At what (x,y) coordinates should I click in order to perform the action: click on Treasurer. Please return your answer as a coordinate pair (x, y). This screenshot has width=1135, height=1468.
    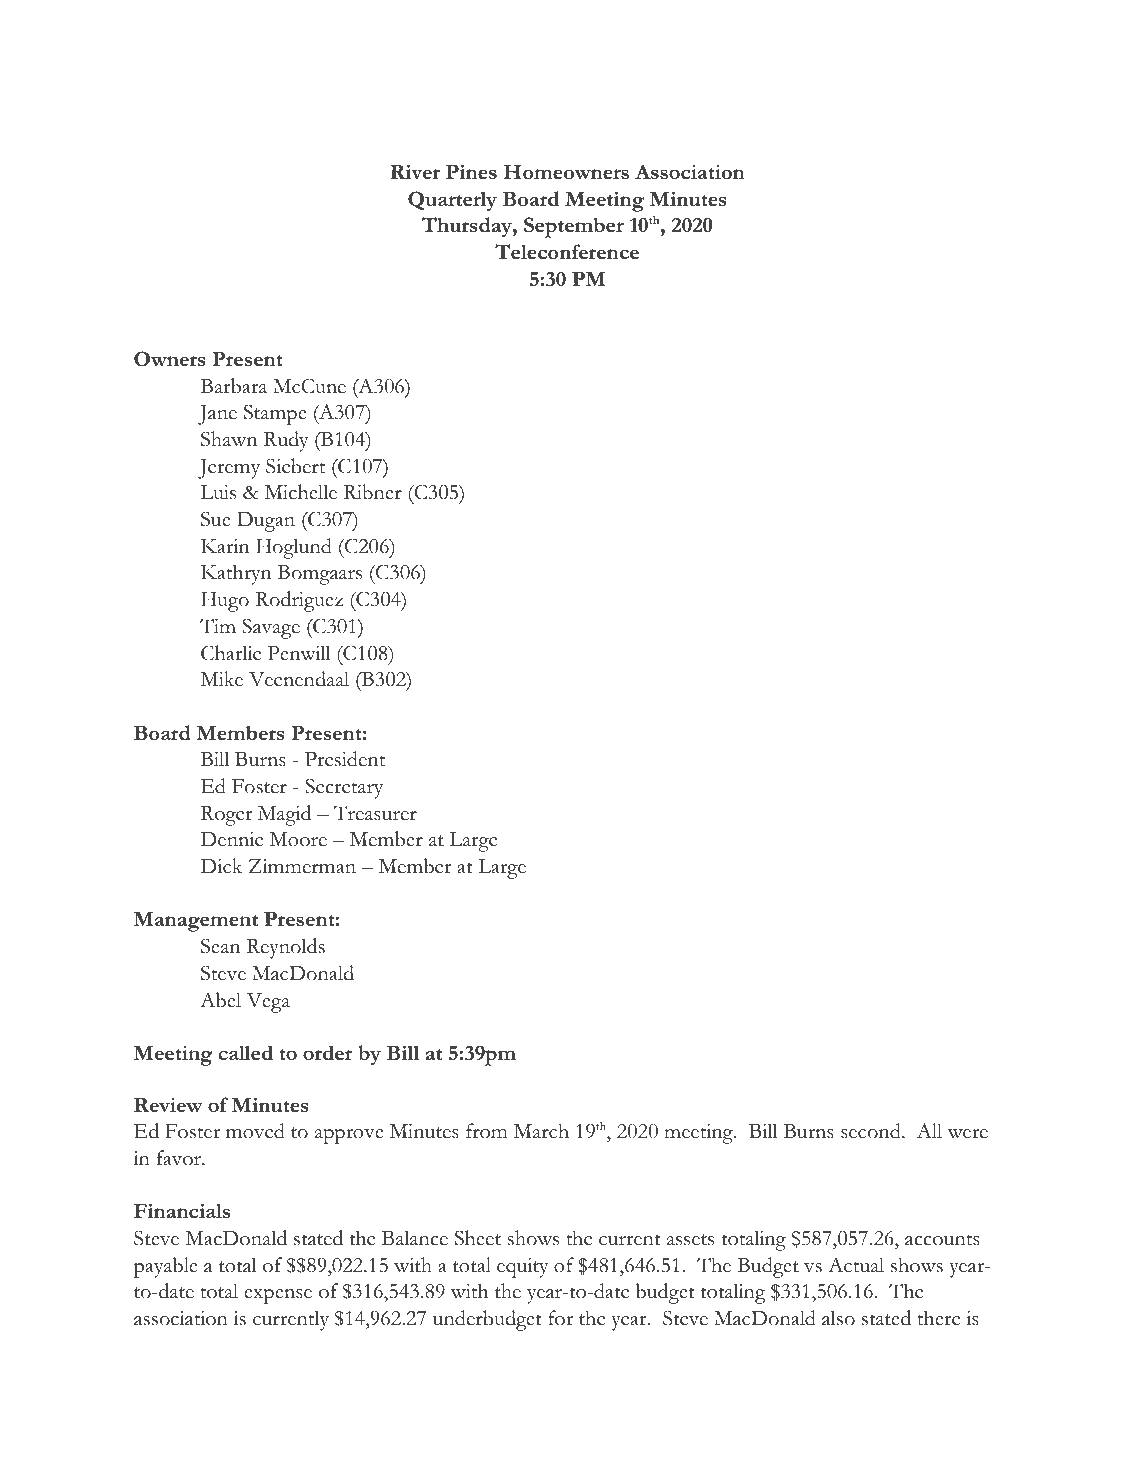
    Looking at the image, I should click on (375, 813).
